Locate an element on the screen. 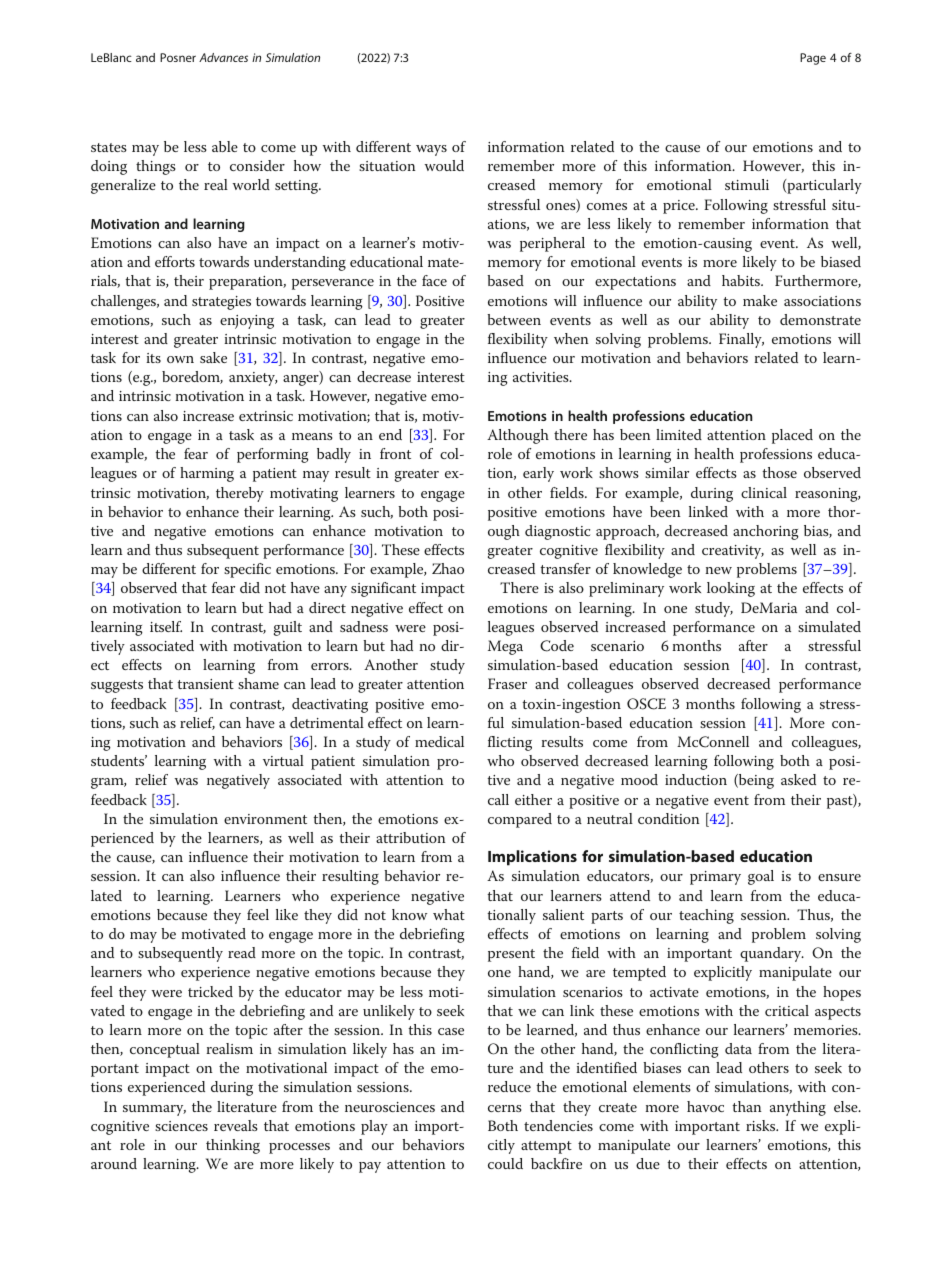  between is located at coordinates (514, 319).
